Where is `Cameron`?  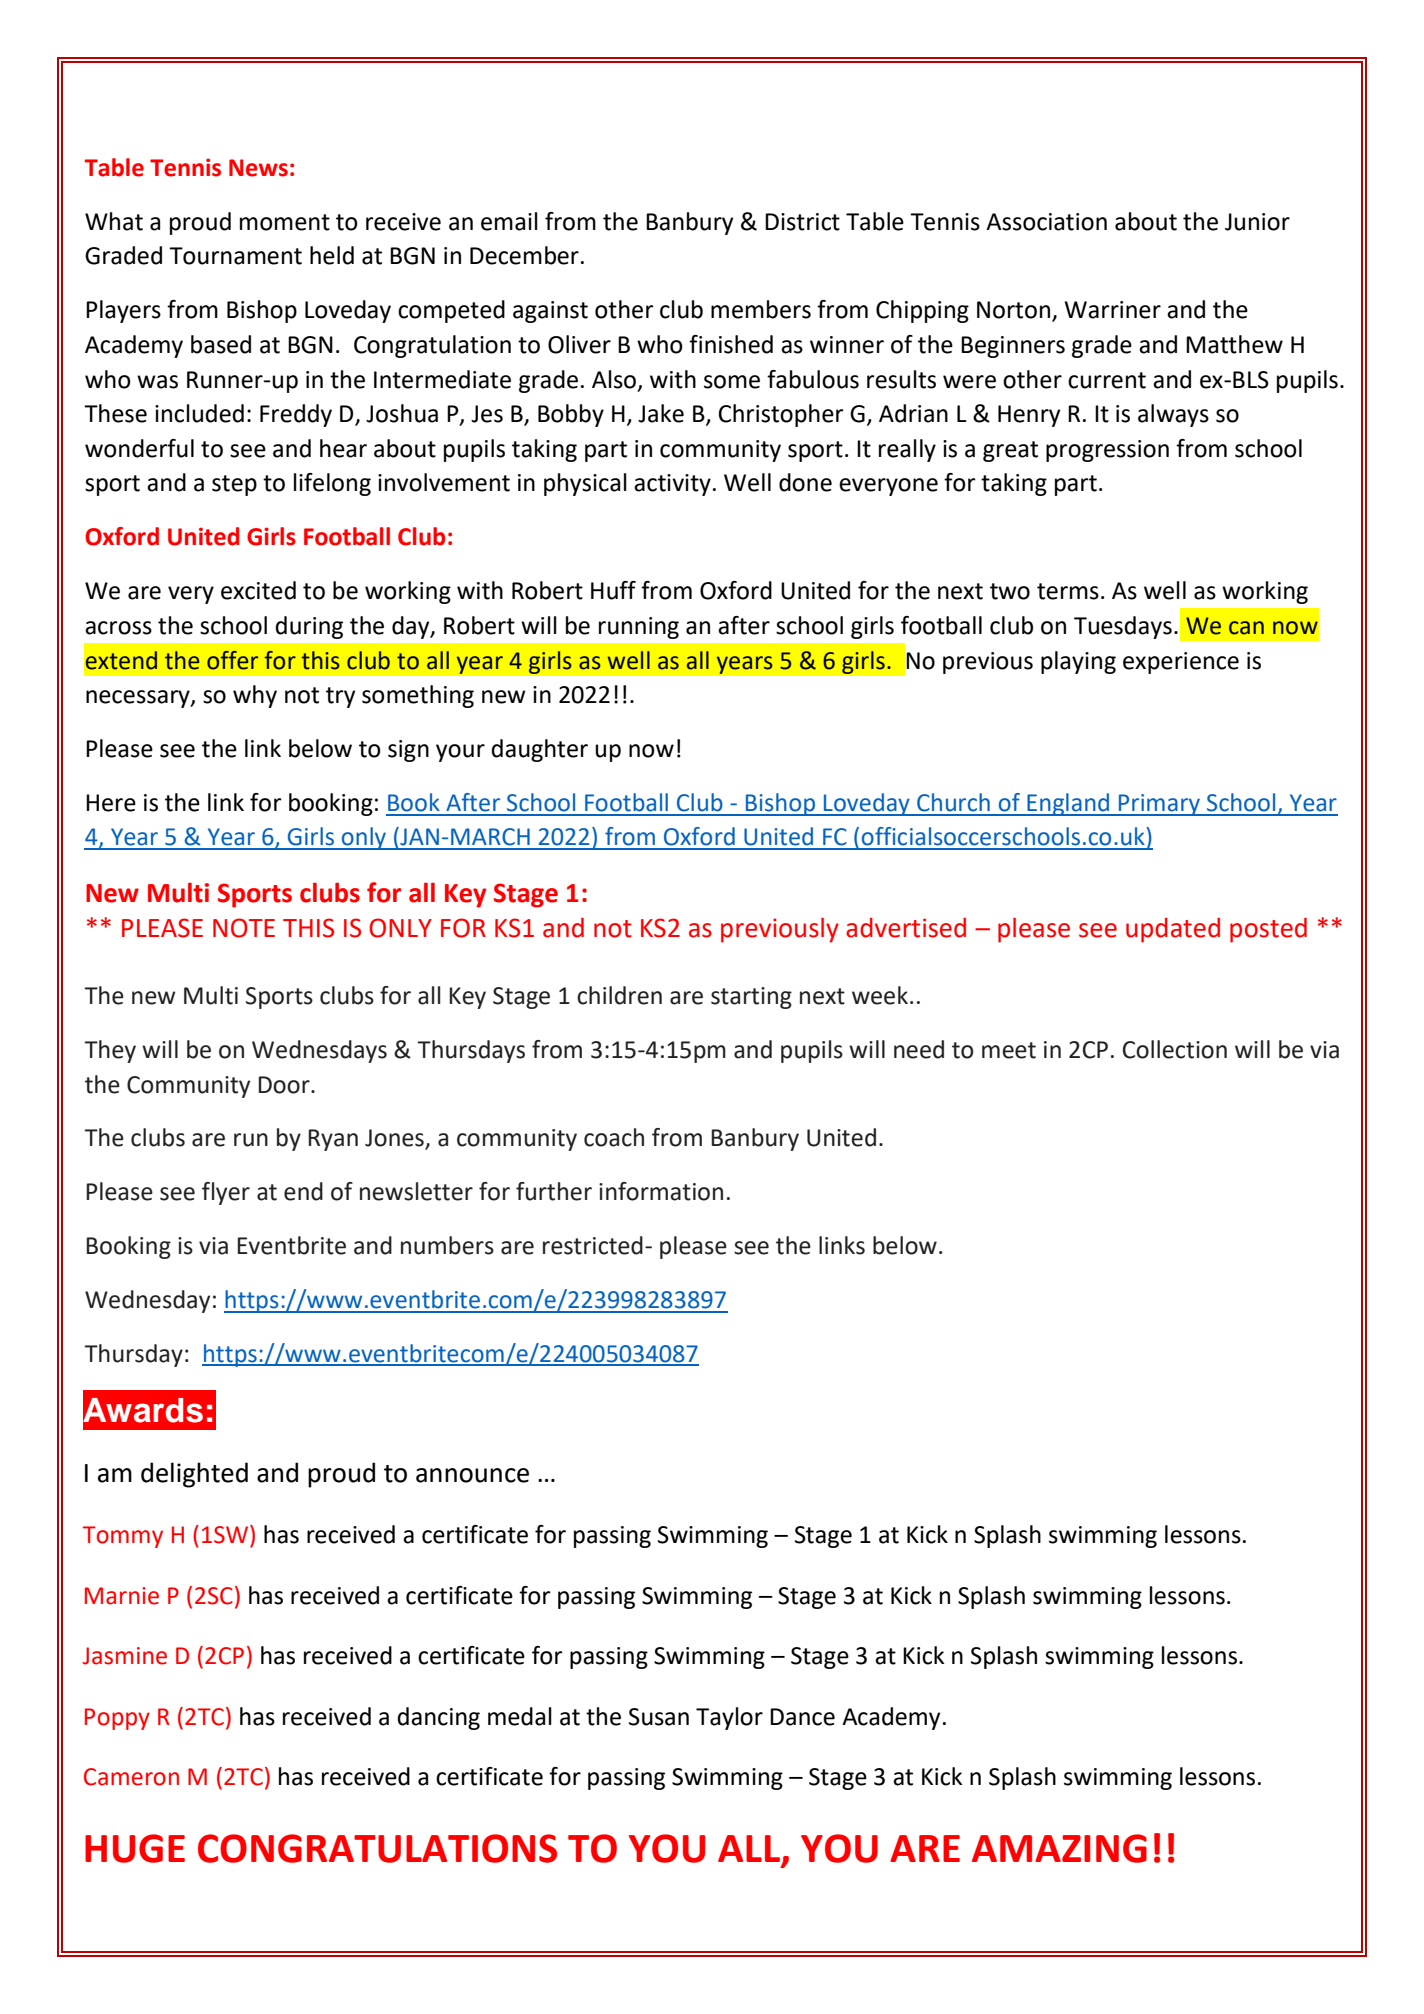 Cameron is located at coordinates (131, 1777).
